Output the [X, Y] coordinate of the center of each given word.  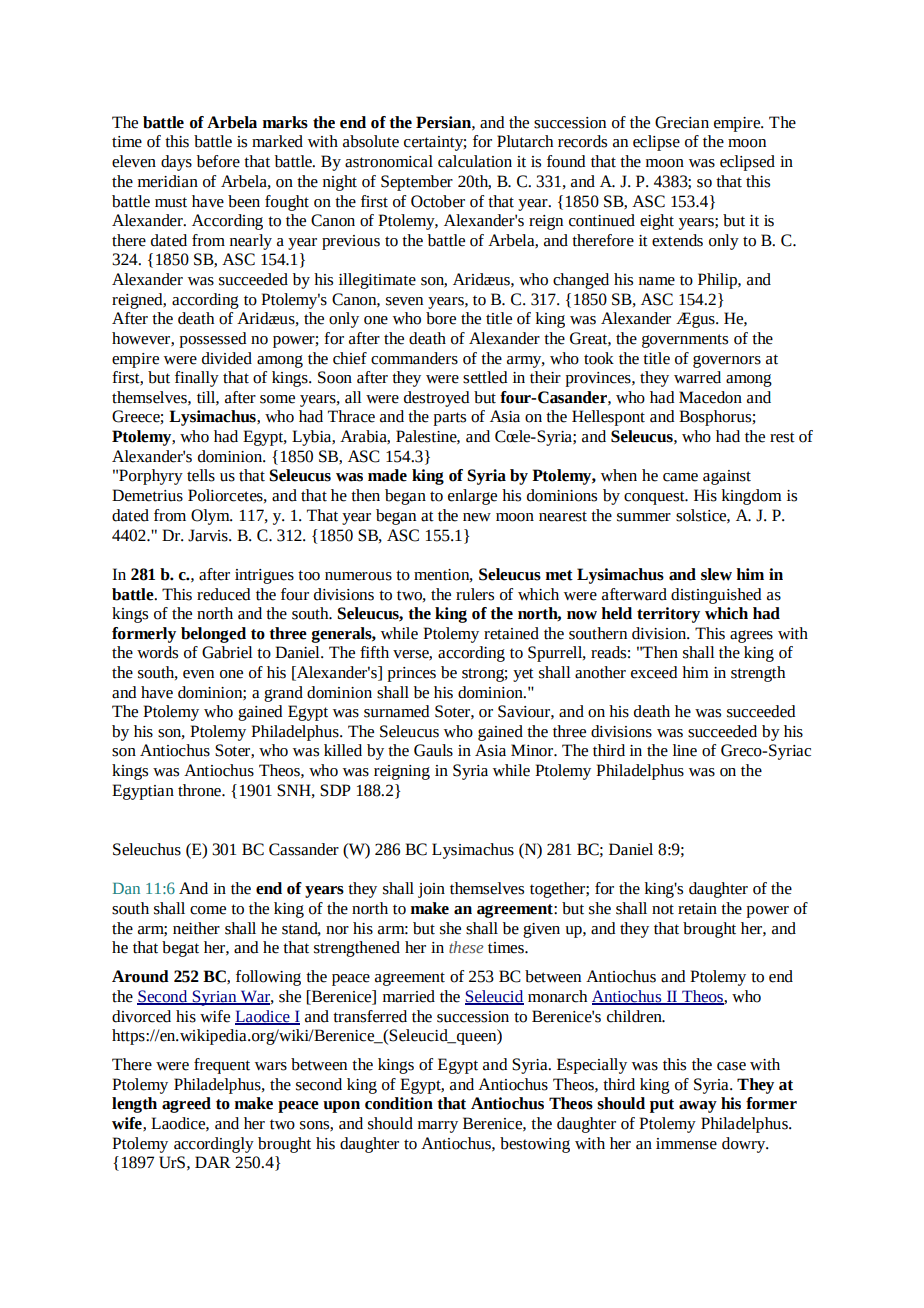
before [218, 161]
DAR [213, 1162]
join [431, 890]
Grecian [682, 122]
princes [411, 674]
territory [668, 615]
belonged [213, 635]
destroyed [436, 399]
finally [197, 379]
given [541, 930]
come [208, 910]
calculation [475, 161]
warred [697, 377]
